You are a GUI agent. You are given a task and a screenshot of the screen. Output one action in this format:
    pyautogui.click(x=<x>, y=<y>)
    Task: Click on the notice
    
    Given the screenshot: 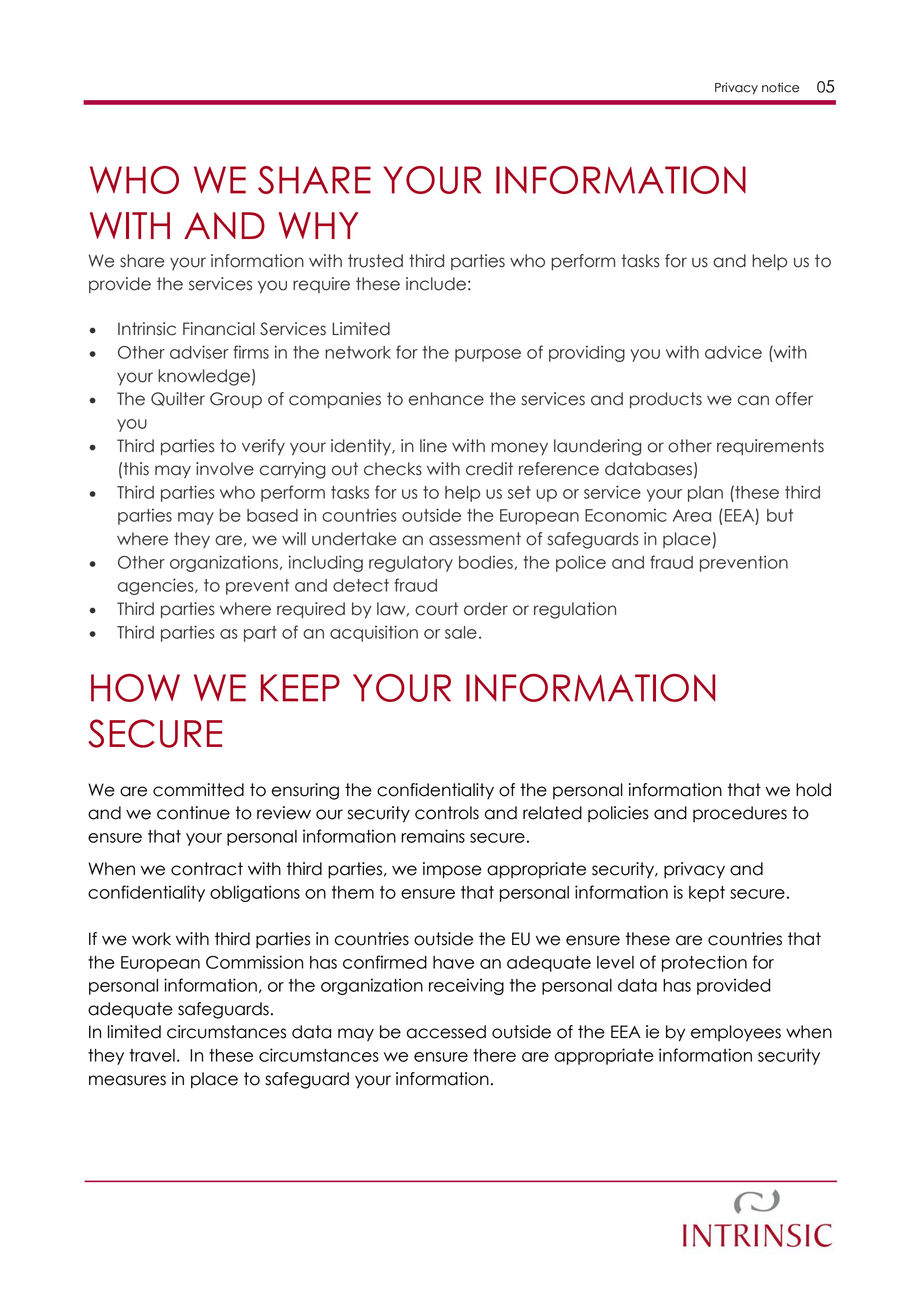 What is the action you would take?
    pyautogui.click(x=780, y=87)
